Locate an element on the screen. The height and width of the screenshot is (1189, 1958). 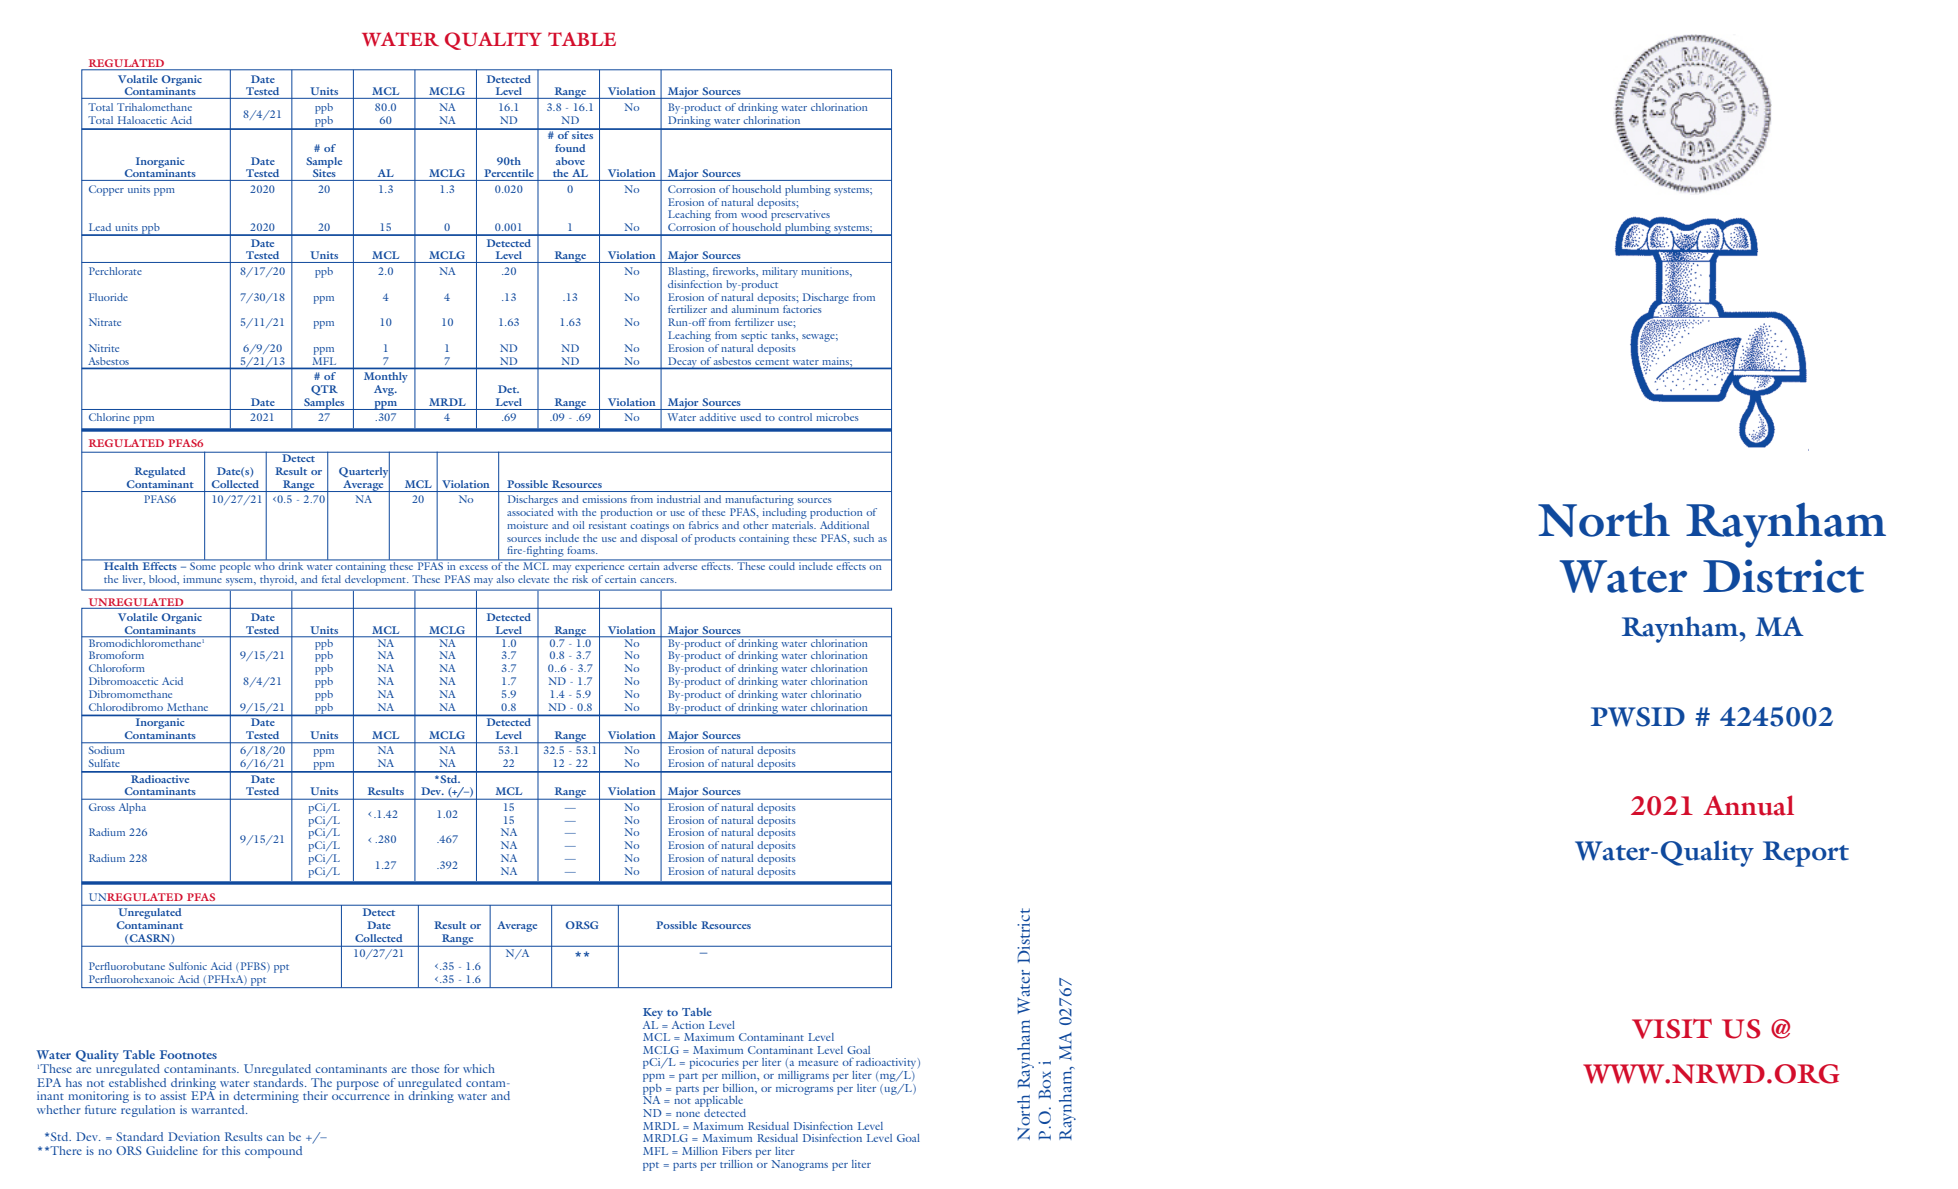
preservatives is located at coordinates (799, 216).
